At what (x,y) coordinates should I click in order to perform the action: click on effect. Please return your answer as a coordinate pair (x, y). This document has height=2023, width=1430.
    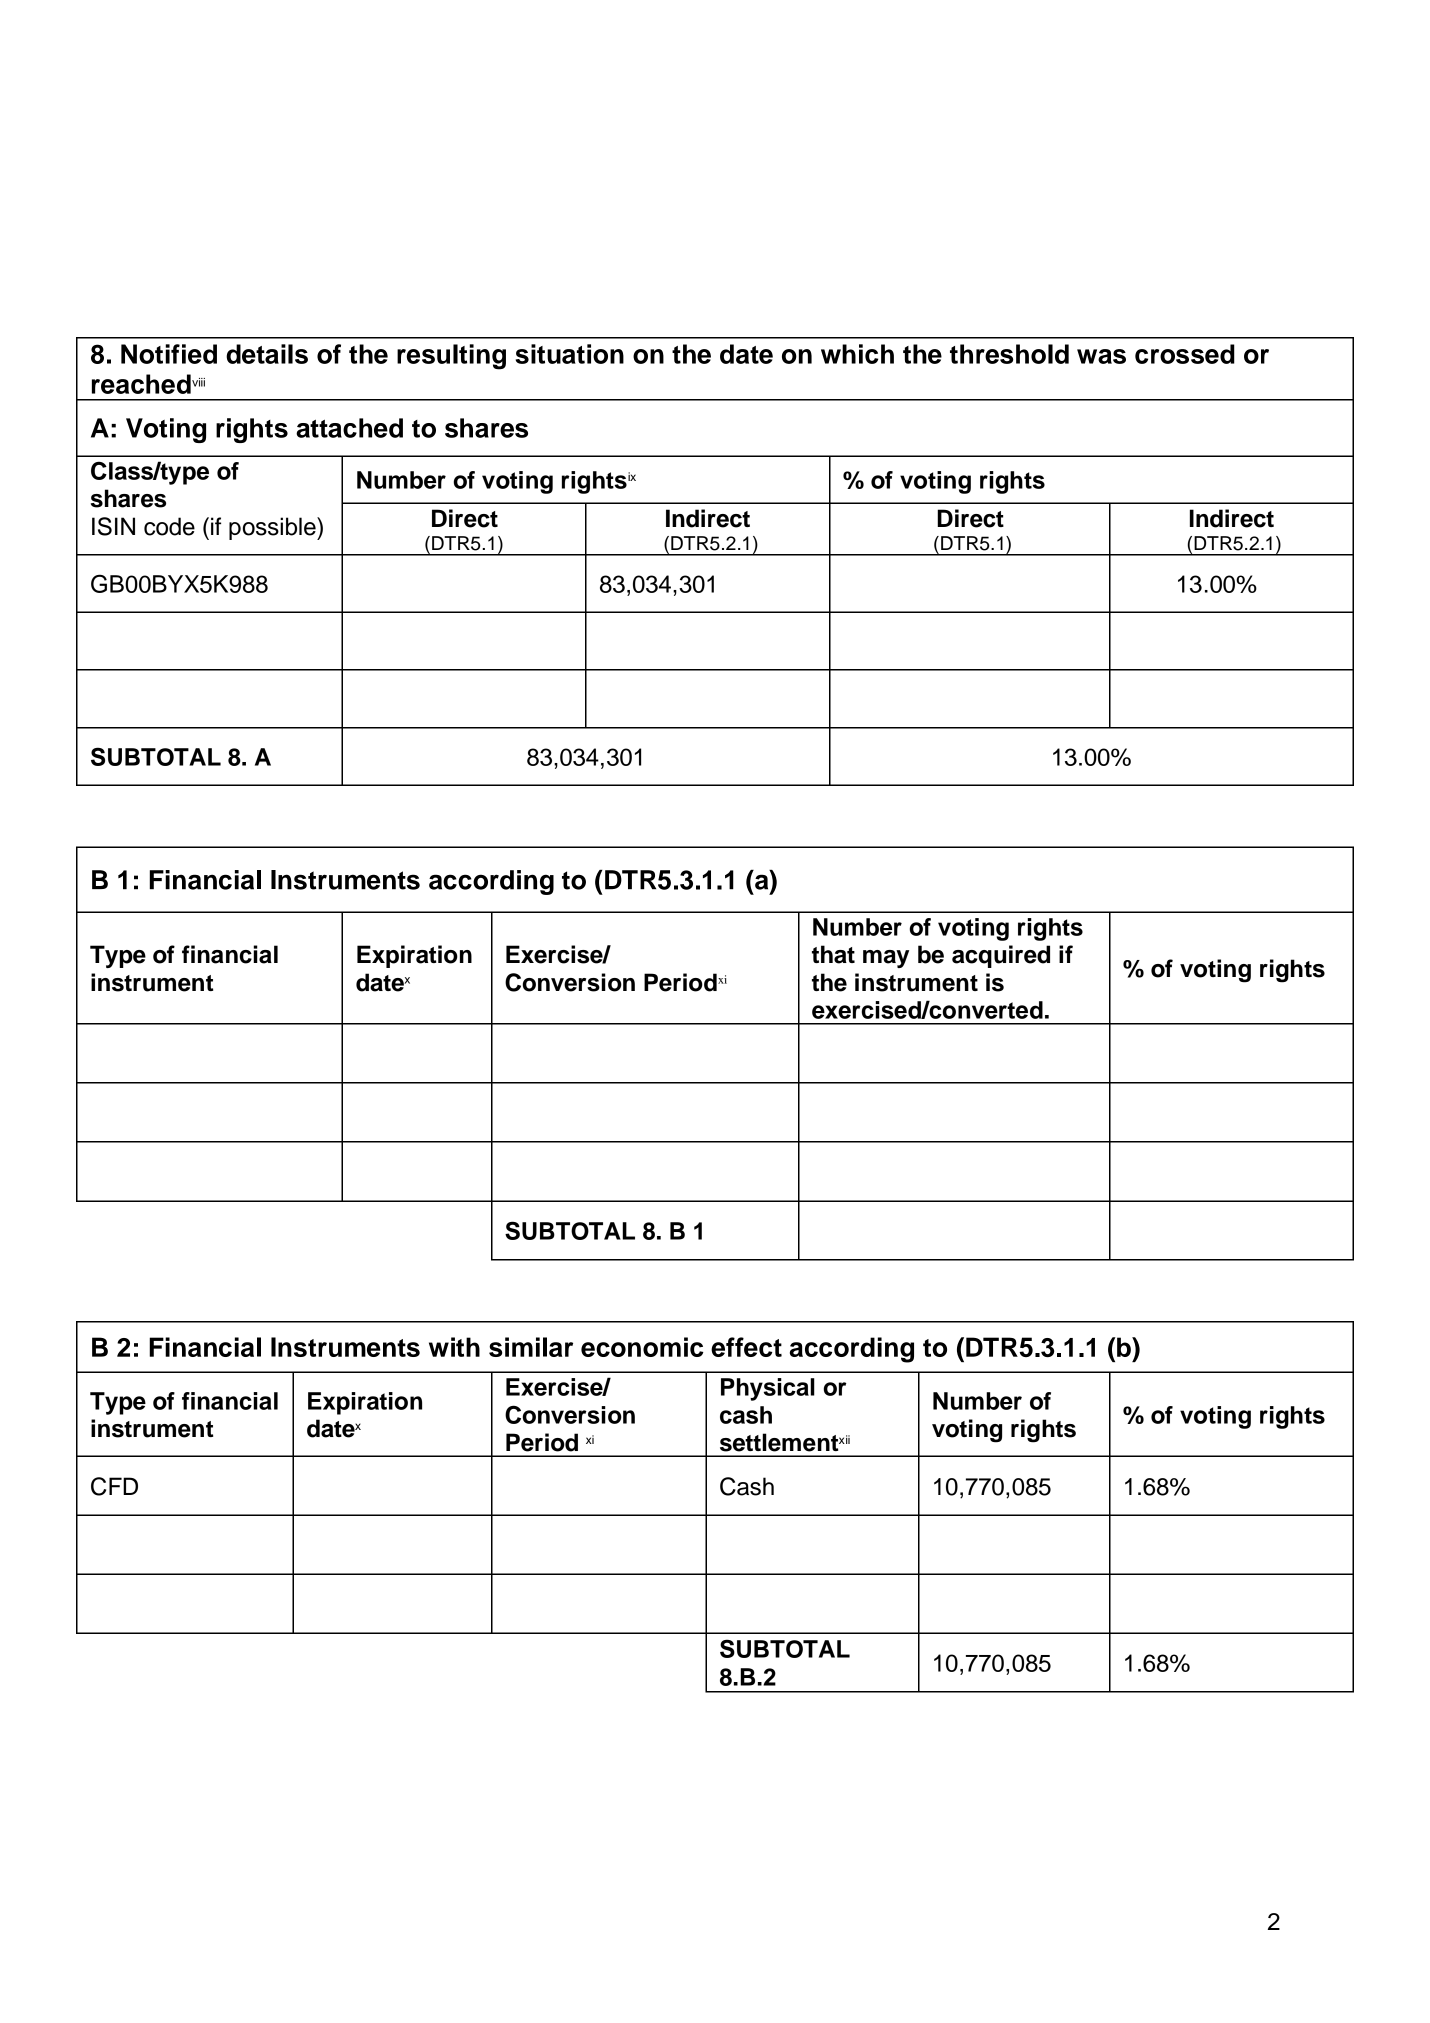
    Looking at the image, I should click on (746, 1347).
